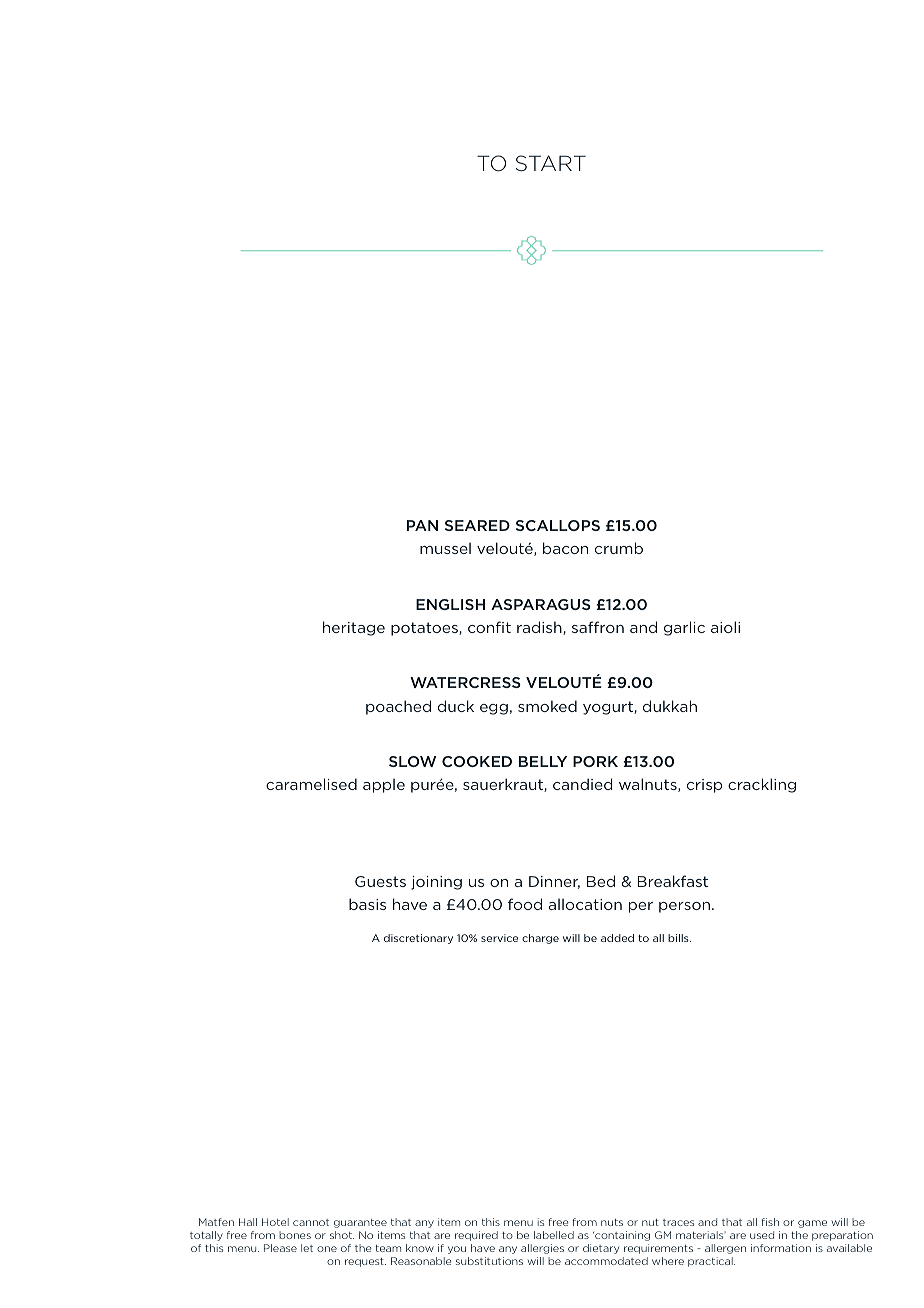 Image resolution: width=924 pixels, height=1308 pixels. What do you see at coordinates (275, 1222) in the page?
I see `Hotel` at bounding box center [275, 1222].
